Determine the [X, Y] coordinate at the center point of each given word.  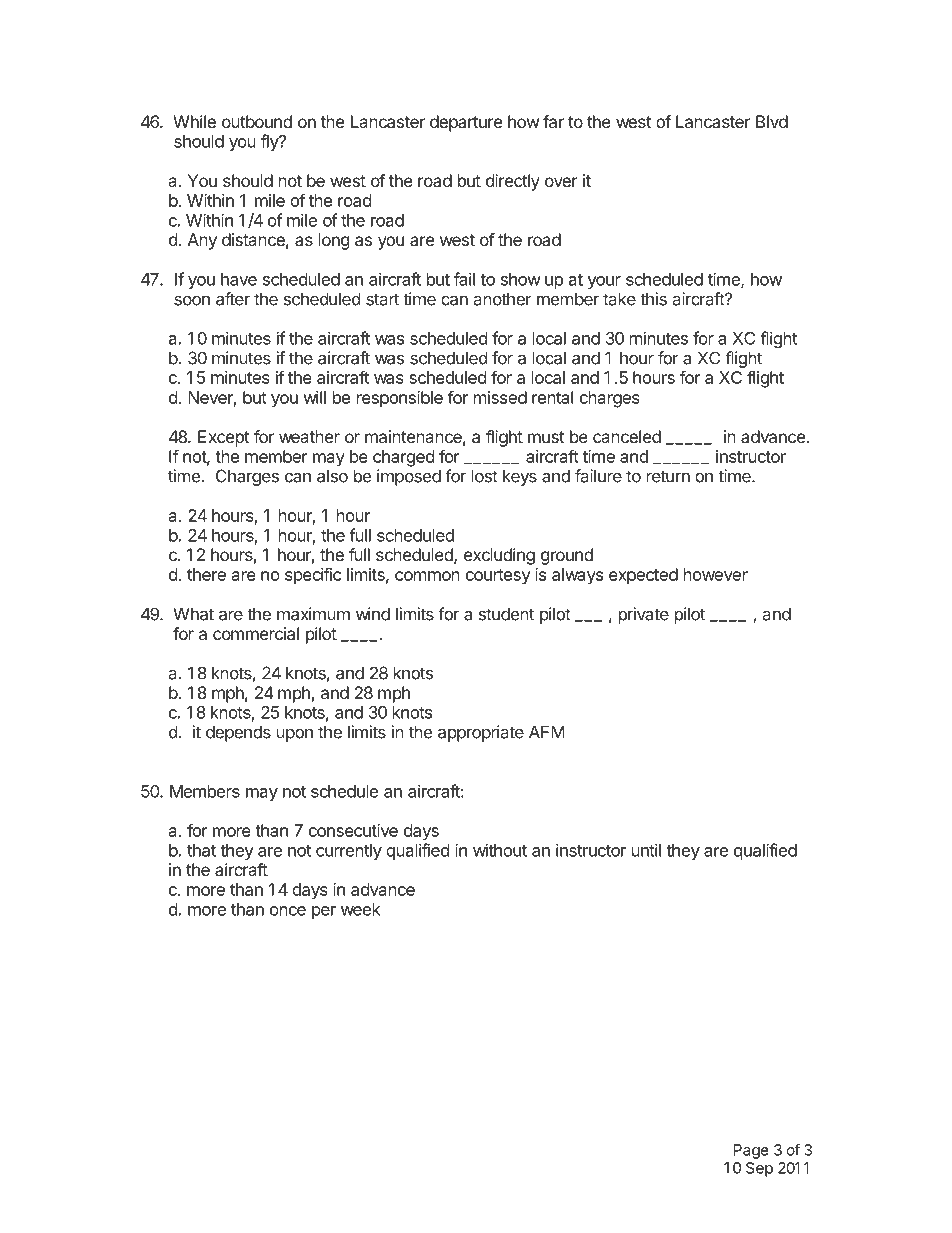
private [644, 615]
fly [270, 142]
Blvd [772, 121]
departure [466, 123]
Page [751, 1151]
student [506, 614]
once [288, 911]
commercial [256, 633]
